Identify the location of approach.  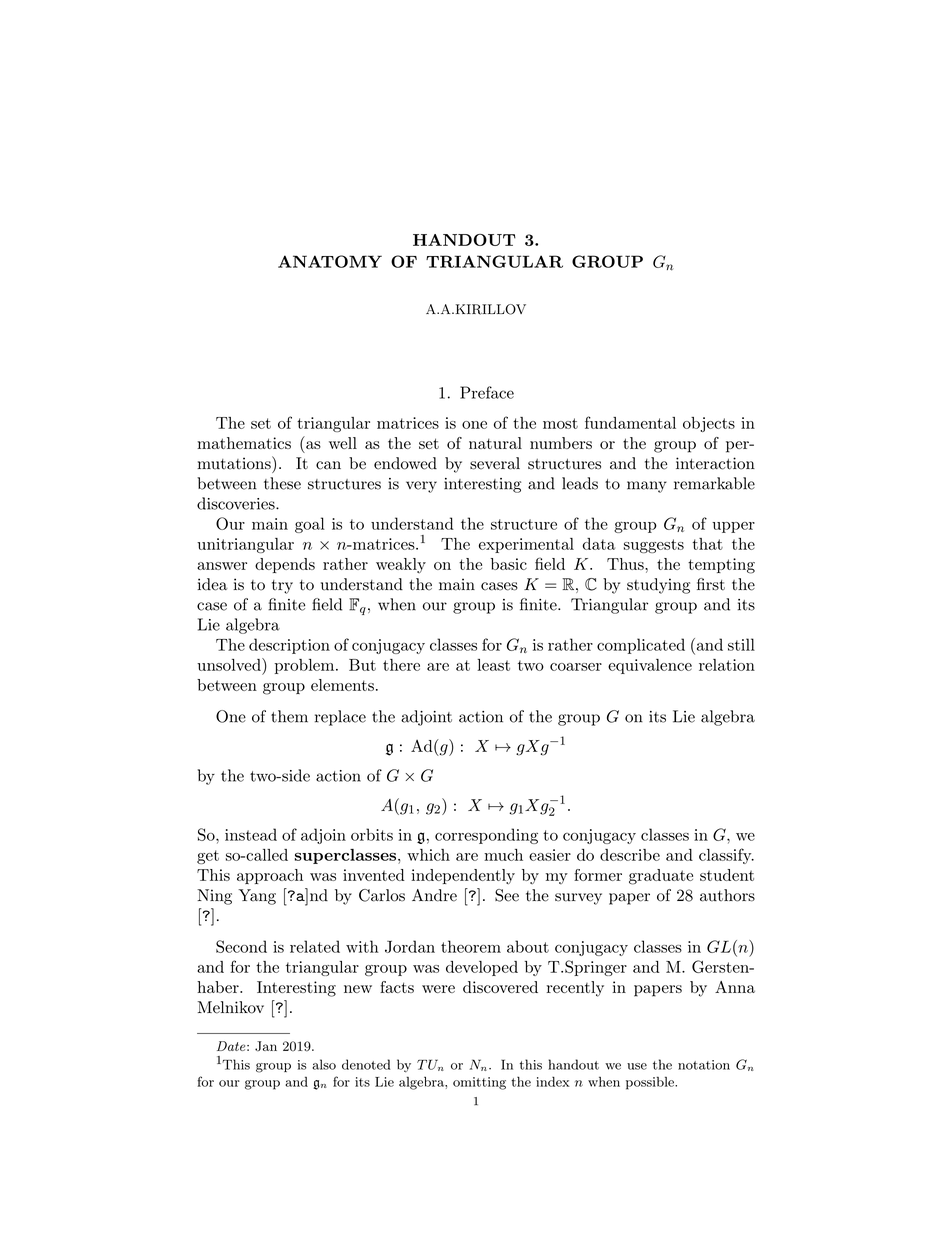
(270, 876).
